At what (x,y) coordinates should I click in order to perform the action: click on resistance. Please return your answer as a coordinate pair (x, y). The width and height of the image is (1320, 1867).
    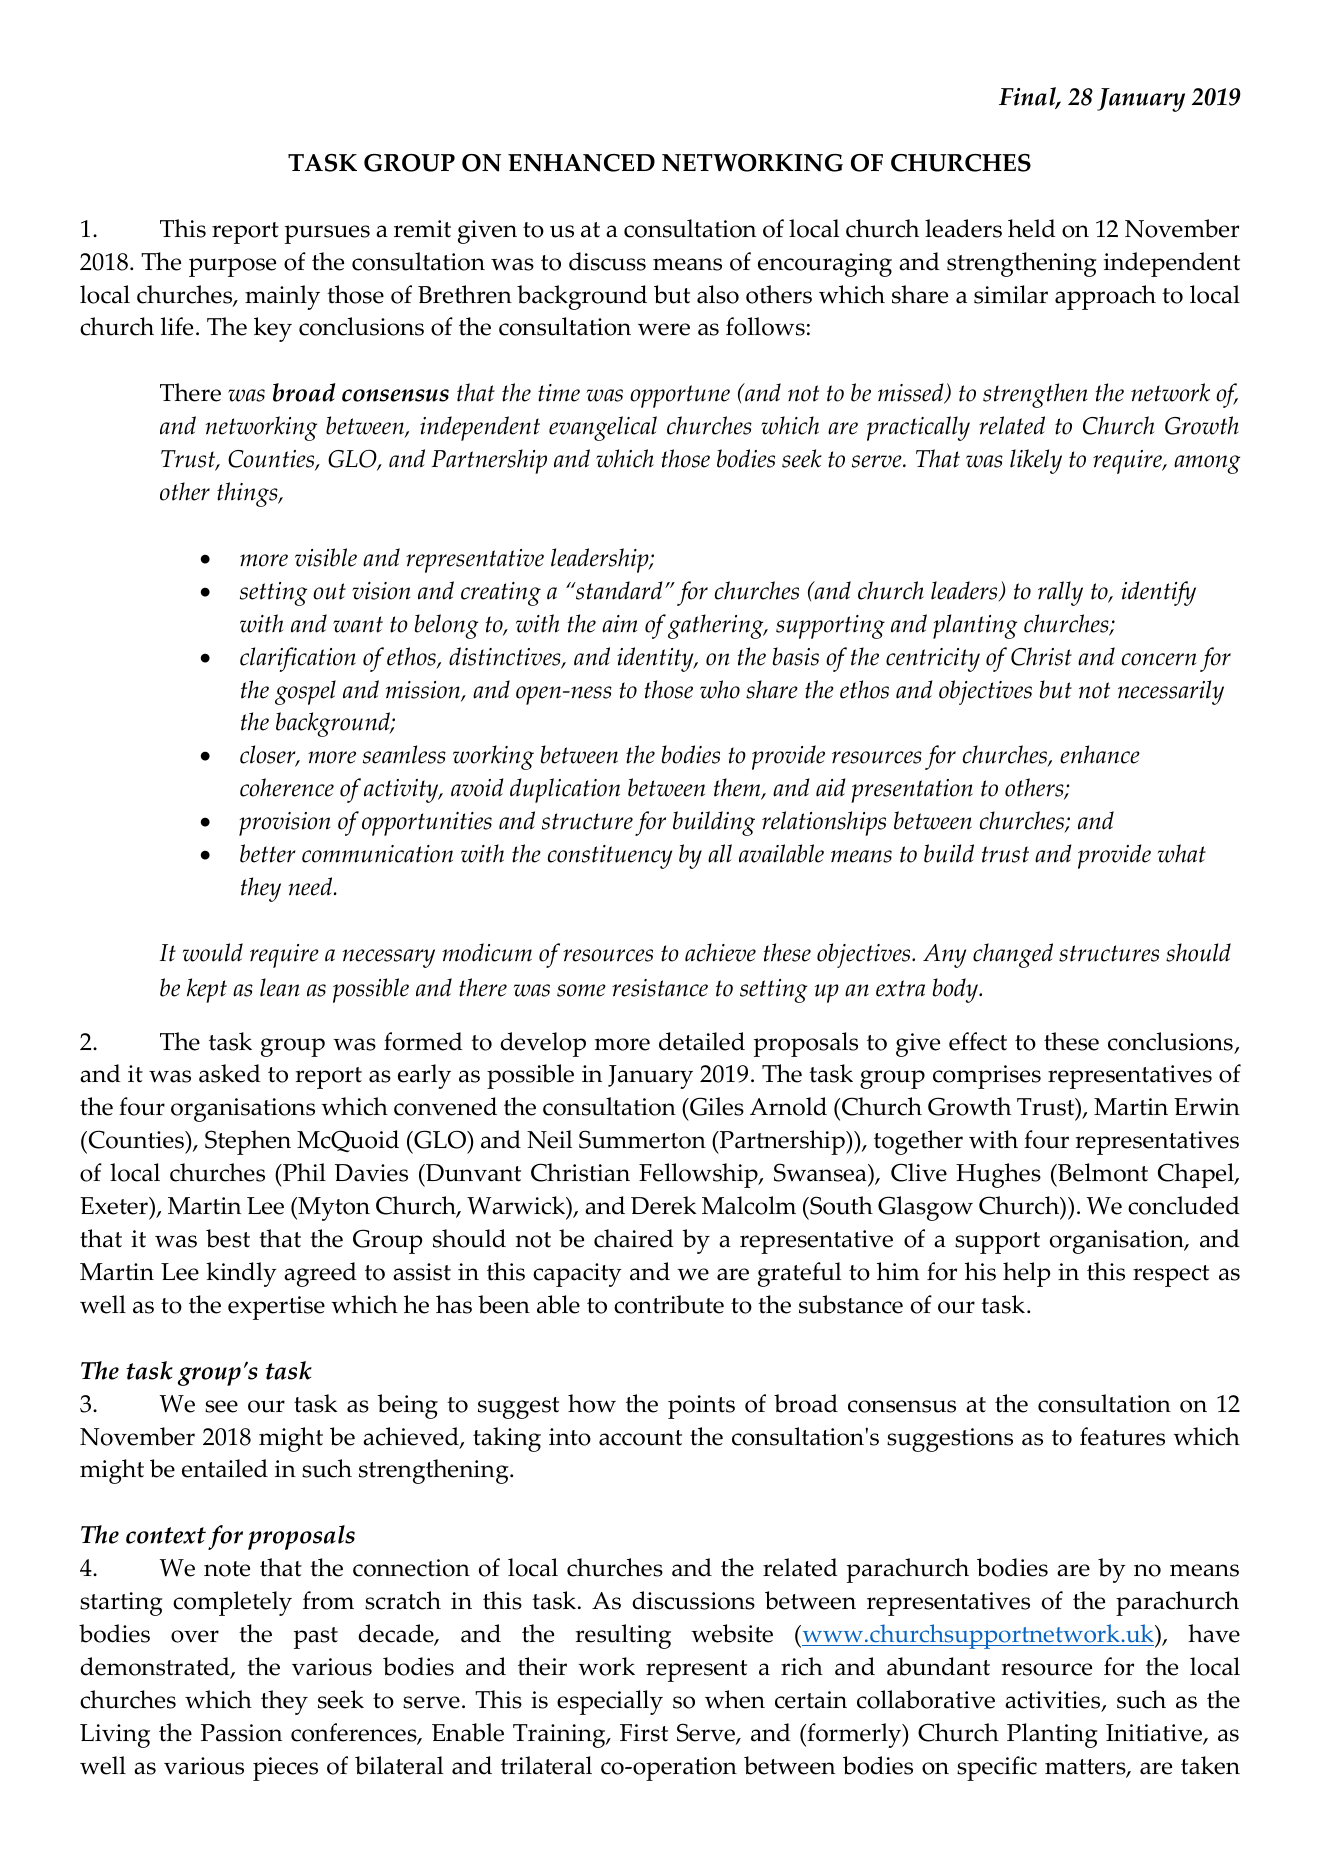
    Looking at the image, I should click on (660, 988).
